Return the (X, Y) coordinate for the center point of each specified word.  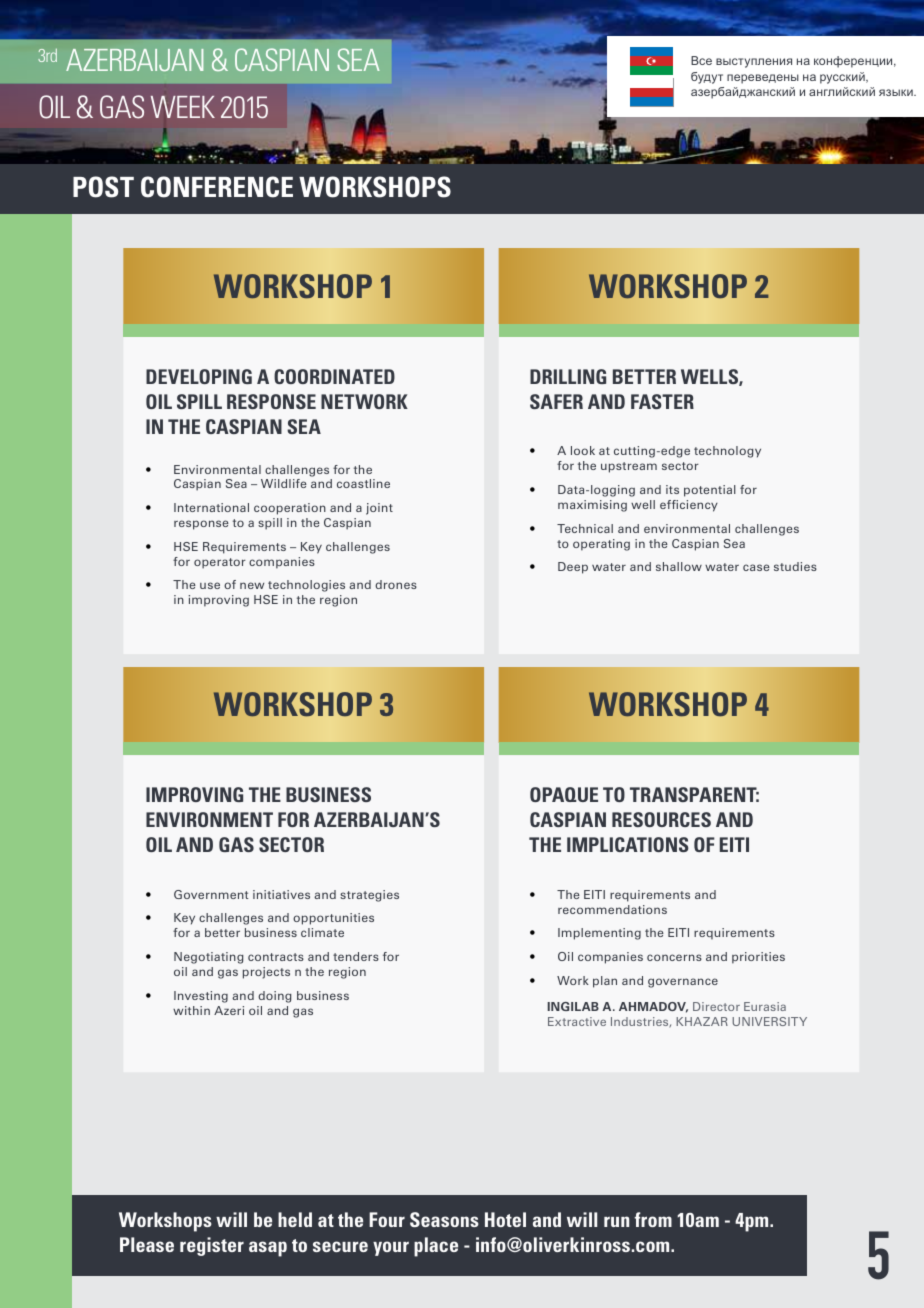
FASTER (662, 401)
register (212, 1246)
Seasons (444, 1219)
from (653, 1219)
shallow (679, 566)
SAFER (556, 401)
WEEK (183, 107)
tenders (356, 956)
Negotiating (209, 958)
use (210, 585)
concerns (674, 957)
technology (727, 452)
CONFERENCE (217, 187)
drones (396, 584)
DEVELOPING (199, 376)
